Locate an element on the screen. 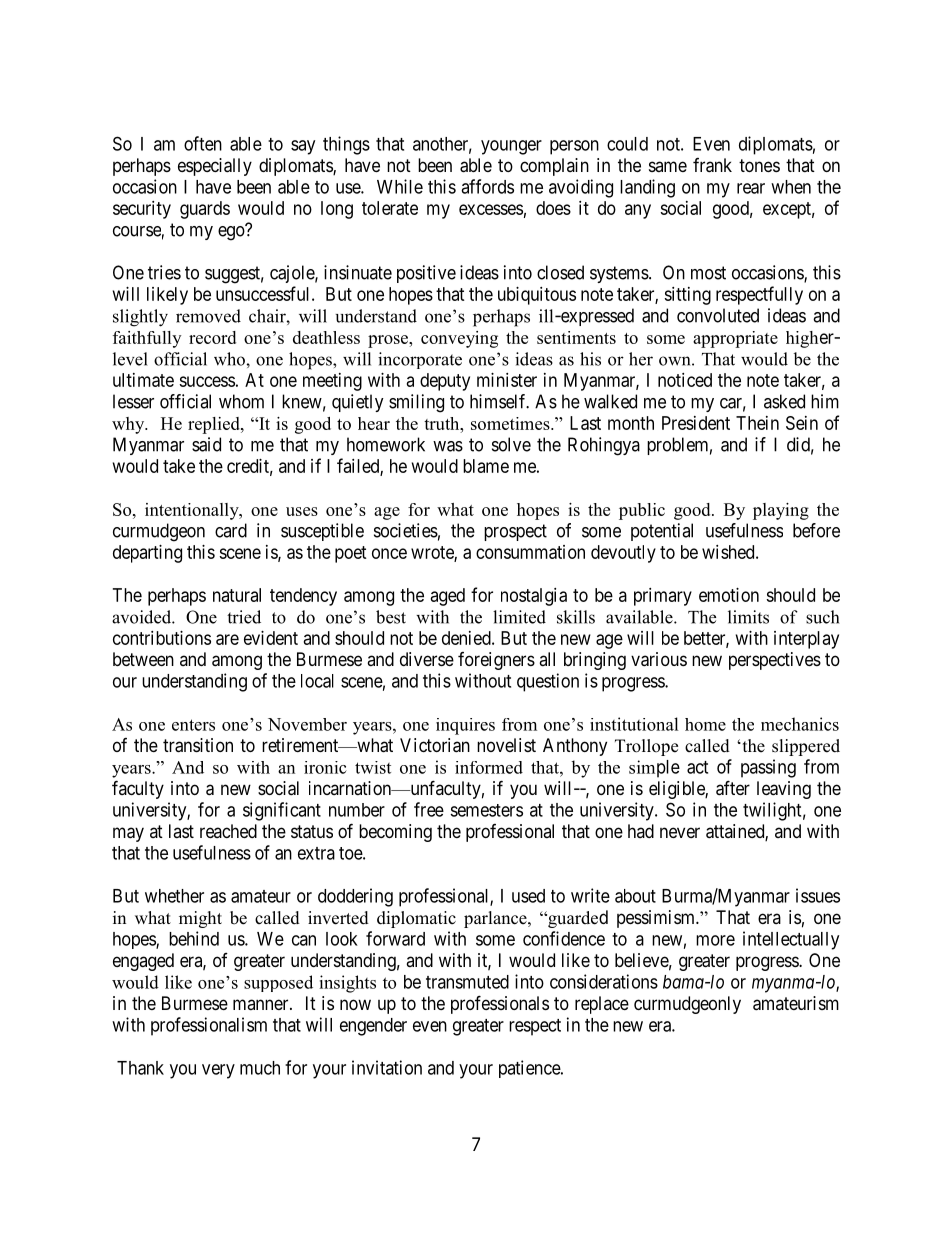 This screenshot has height=1233, width=952. affords is located at coordinates (487, 186).
